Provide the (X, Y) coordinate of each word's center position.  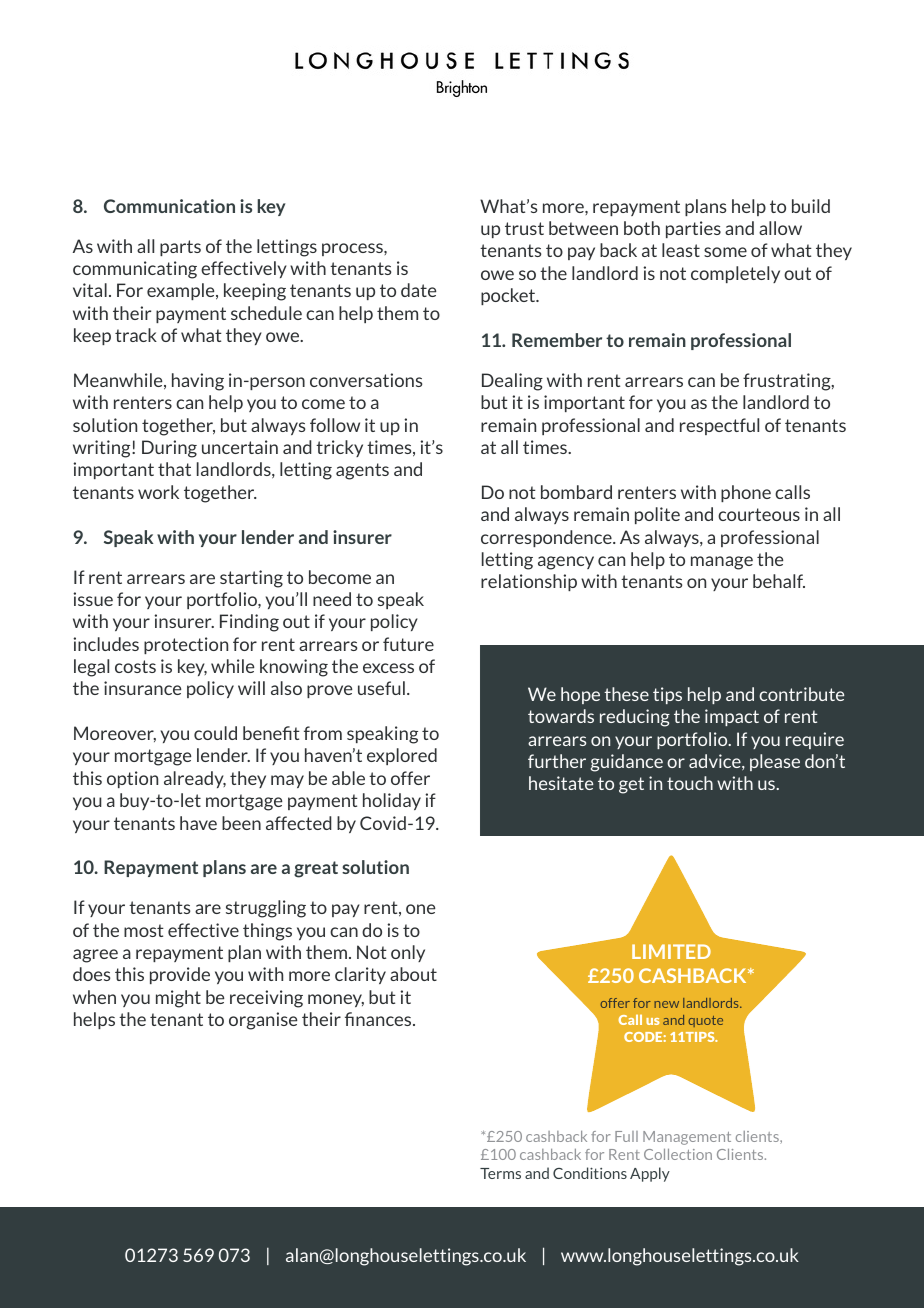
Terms (500, 1173)
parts (180, 248)
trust (524, 228)
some (725, 252)
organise (263, 1021)
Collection (678, 1154)
